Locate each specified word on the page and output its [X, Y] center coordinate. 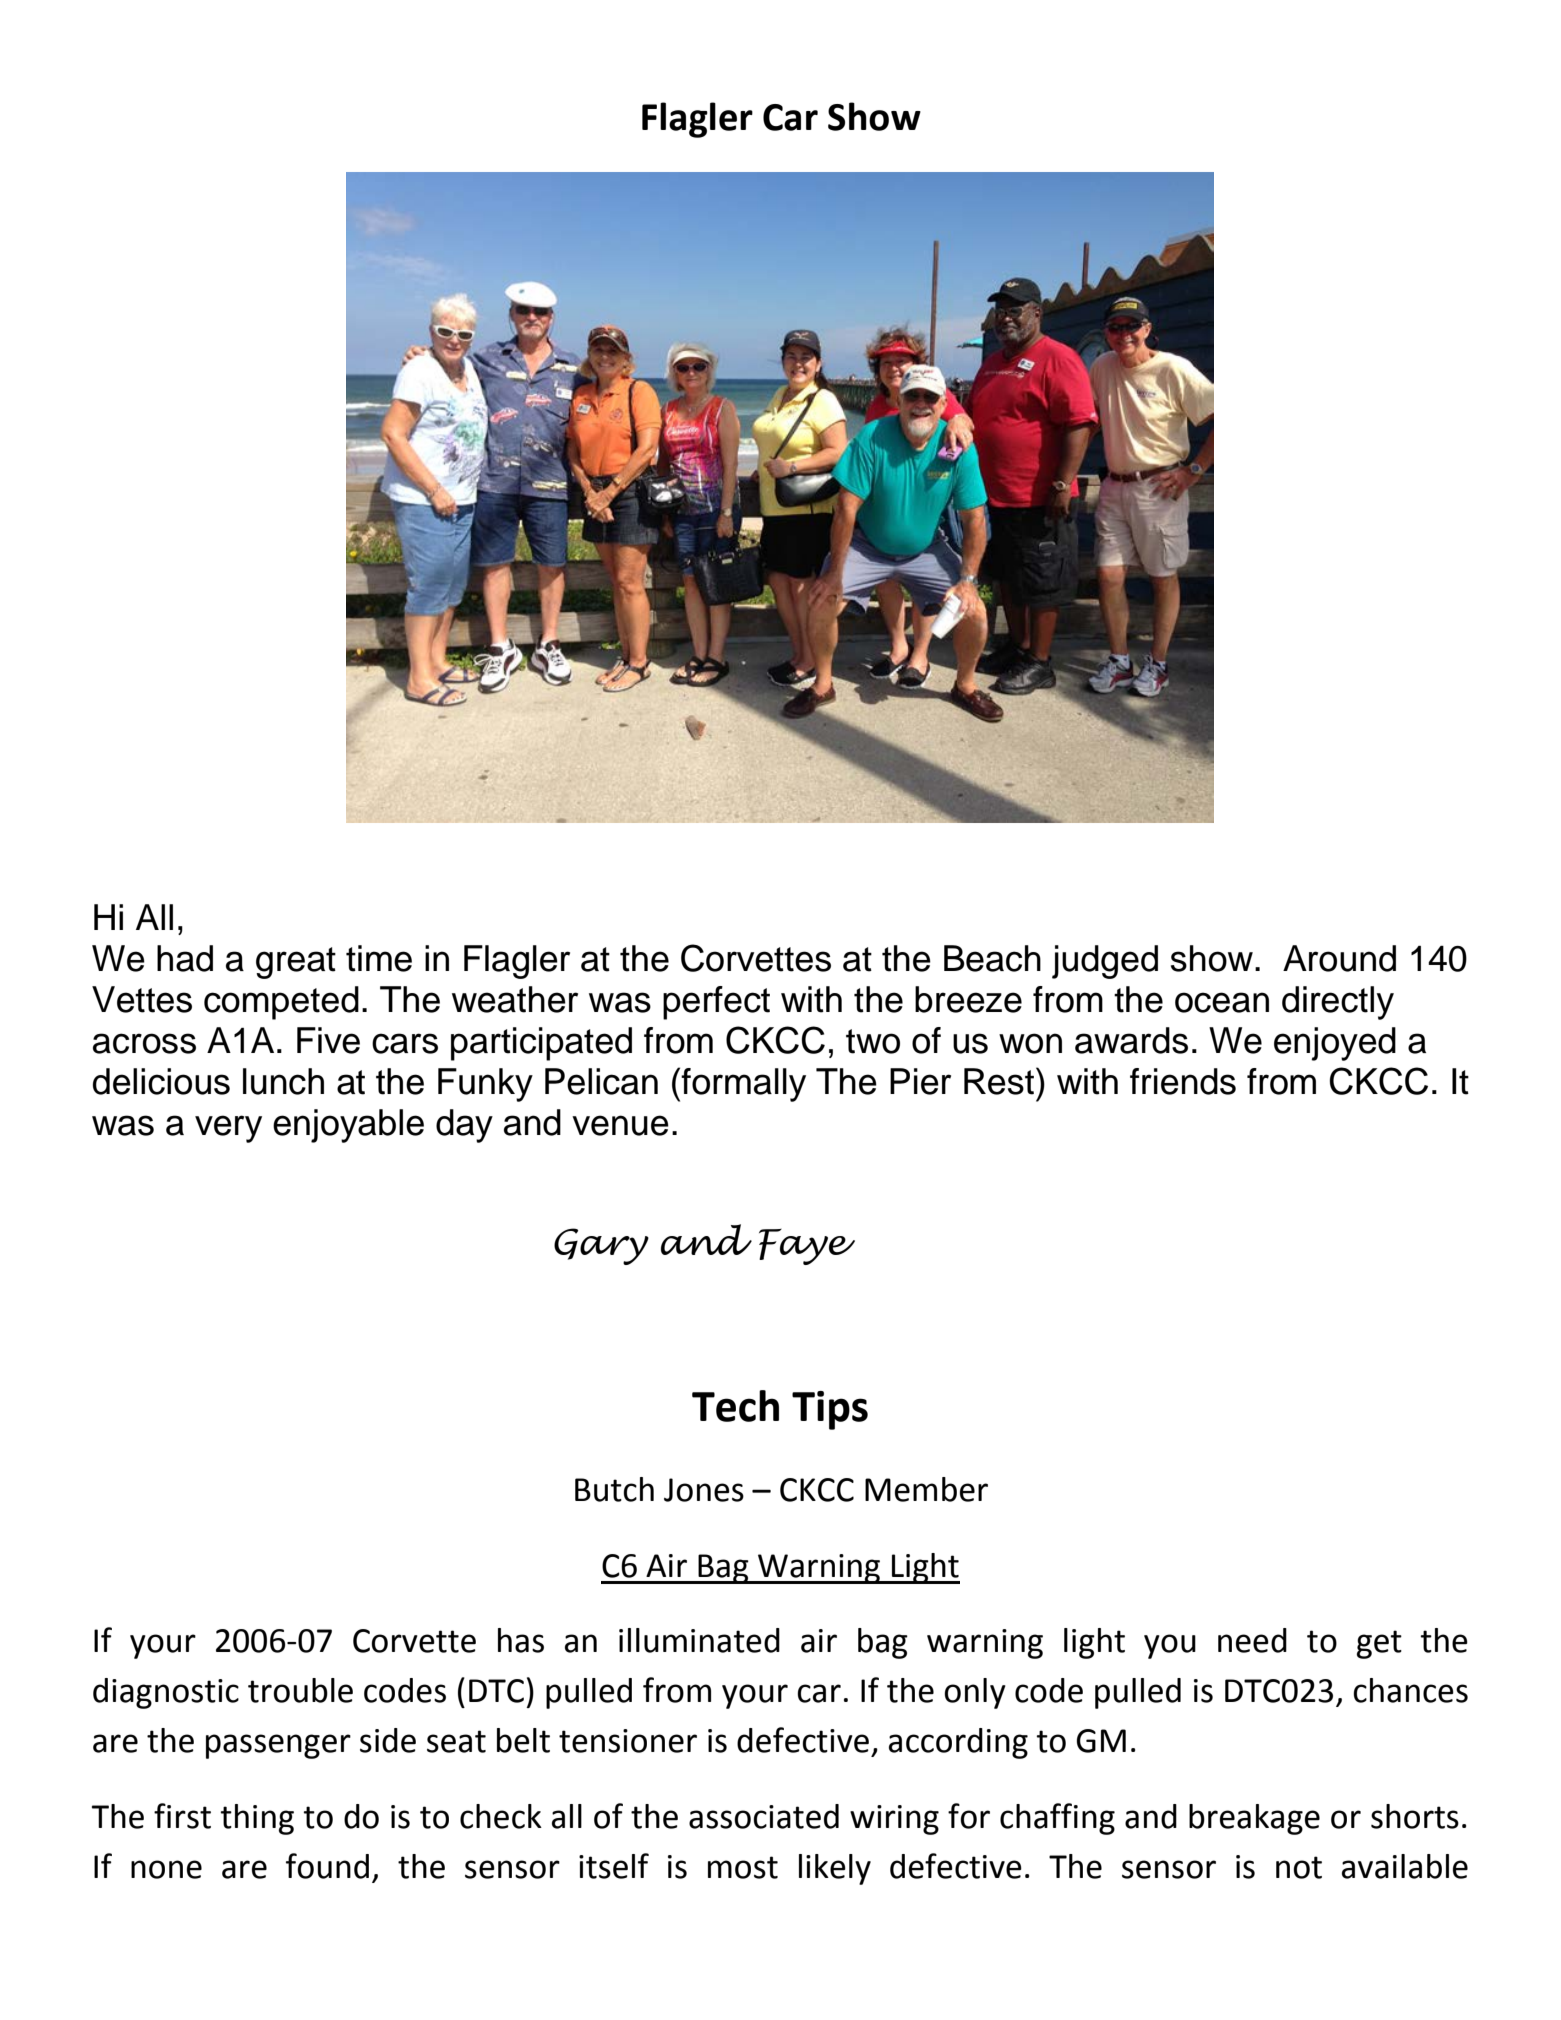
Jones [704, 1490]
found [327, 1866]
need [1252, 1640]
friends [1183, 1081]
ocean [1222, 1002]
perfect [716, 1003]
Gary [601, 1246]
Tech [735, 1406]
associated [764, 1816]
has [521, 1640]
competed [281, 1003]
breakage [1254, 1819]
